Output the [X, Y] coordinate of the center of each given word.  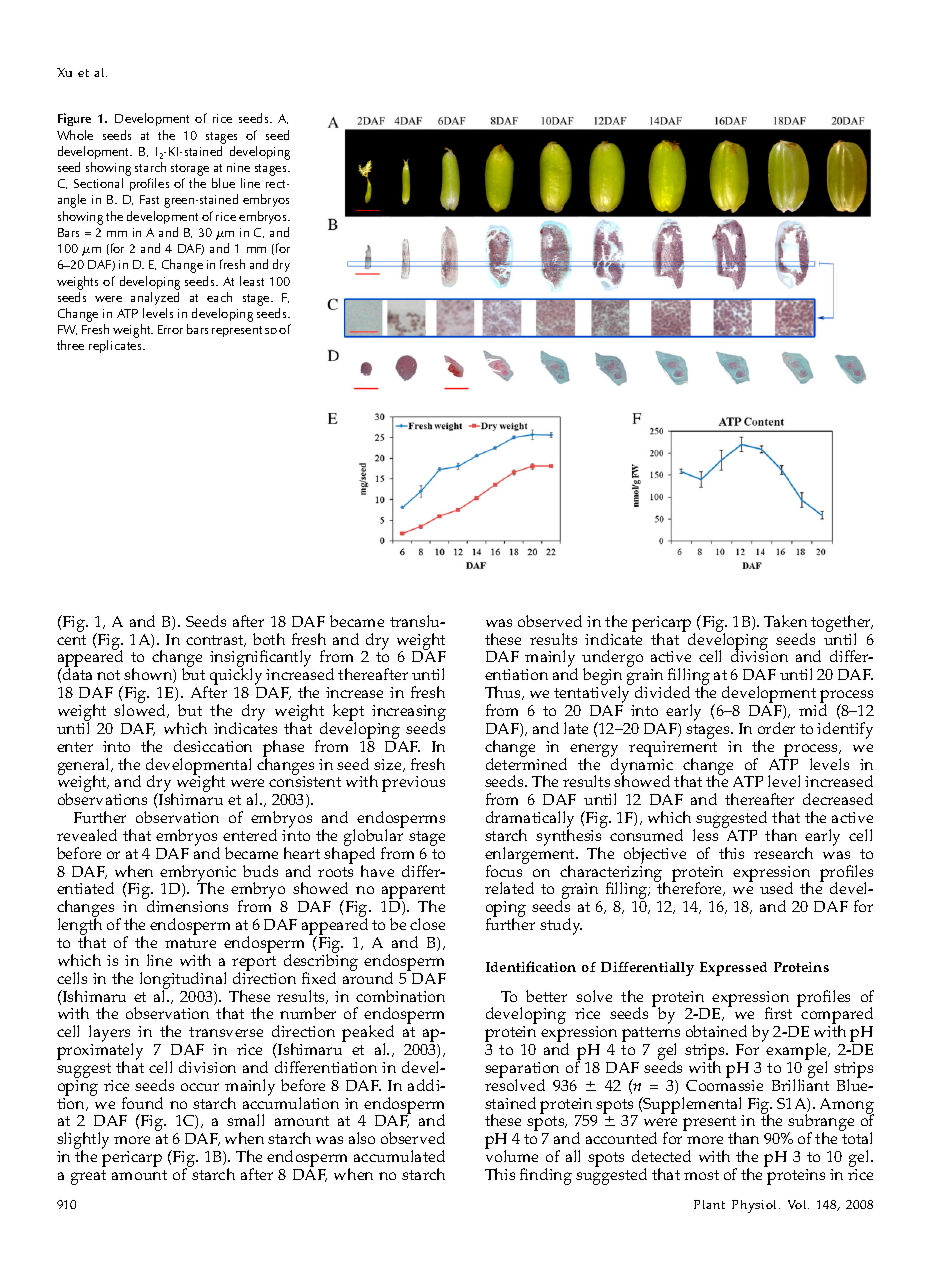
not [108, 675]
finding [546, 1176]
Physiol [756, 1206]
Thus [504, 693]
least [252, 281]
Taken [785, 621]
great [88, 1177]
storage [190, 170]
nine [238, 167]
